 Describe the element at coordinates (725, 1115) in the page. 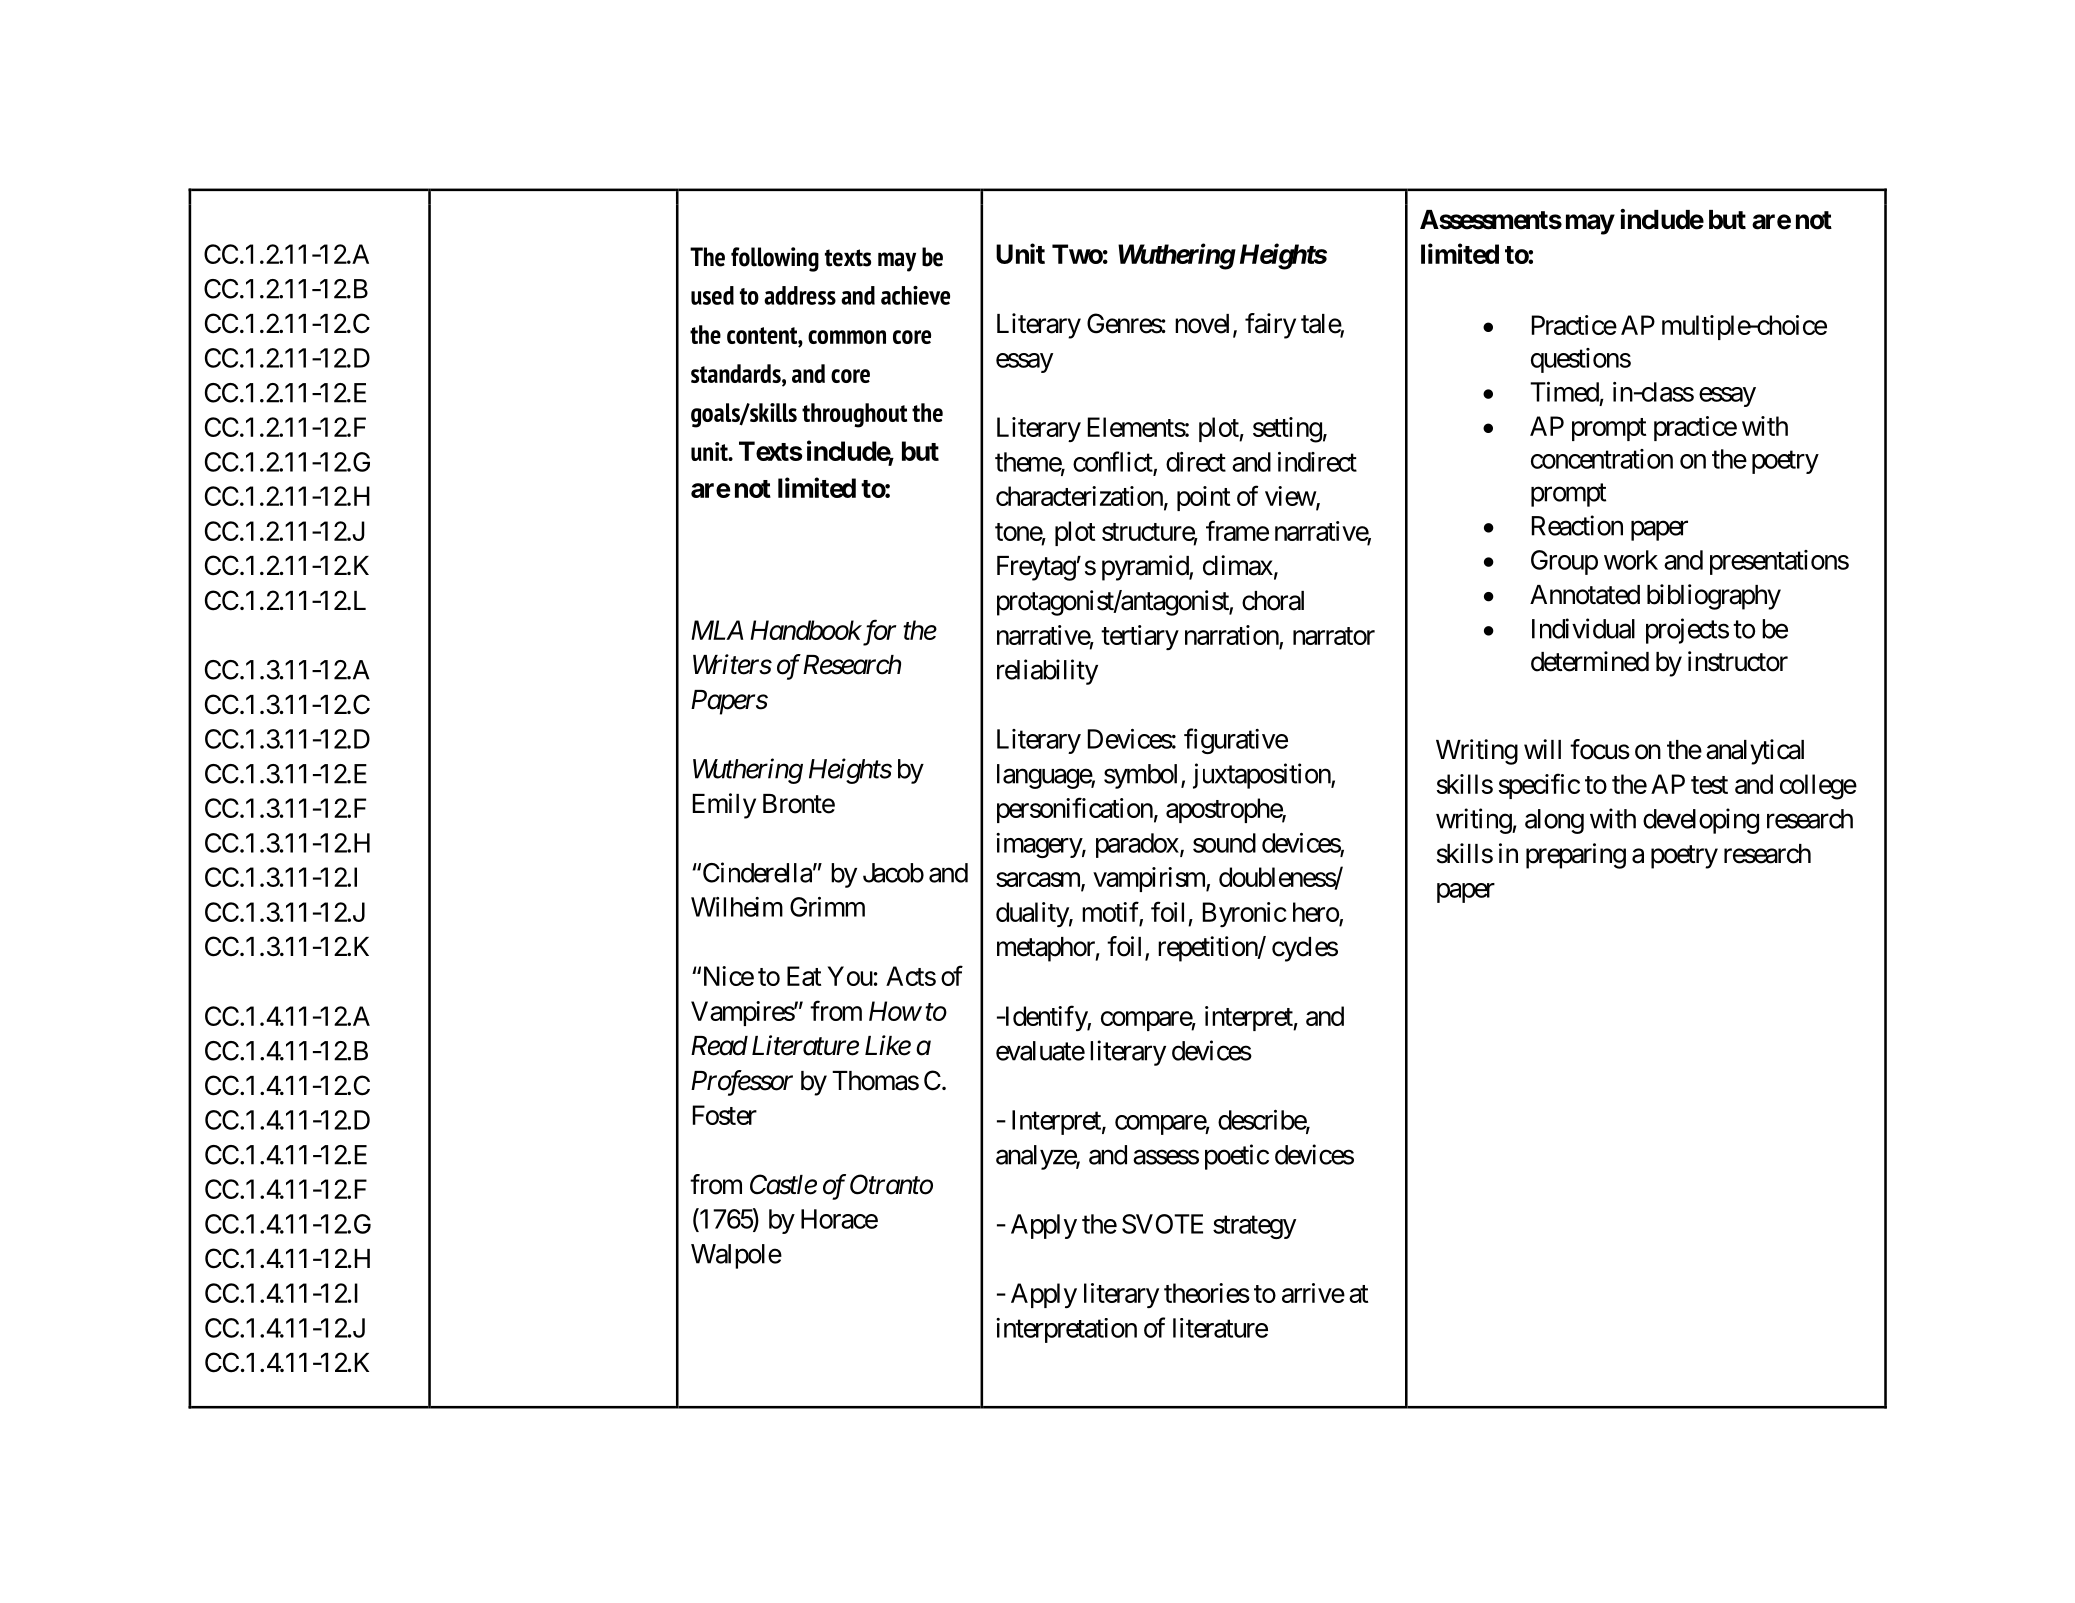

I see `Foster` at that location.
